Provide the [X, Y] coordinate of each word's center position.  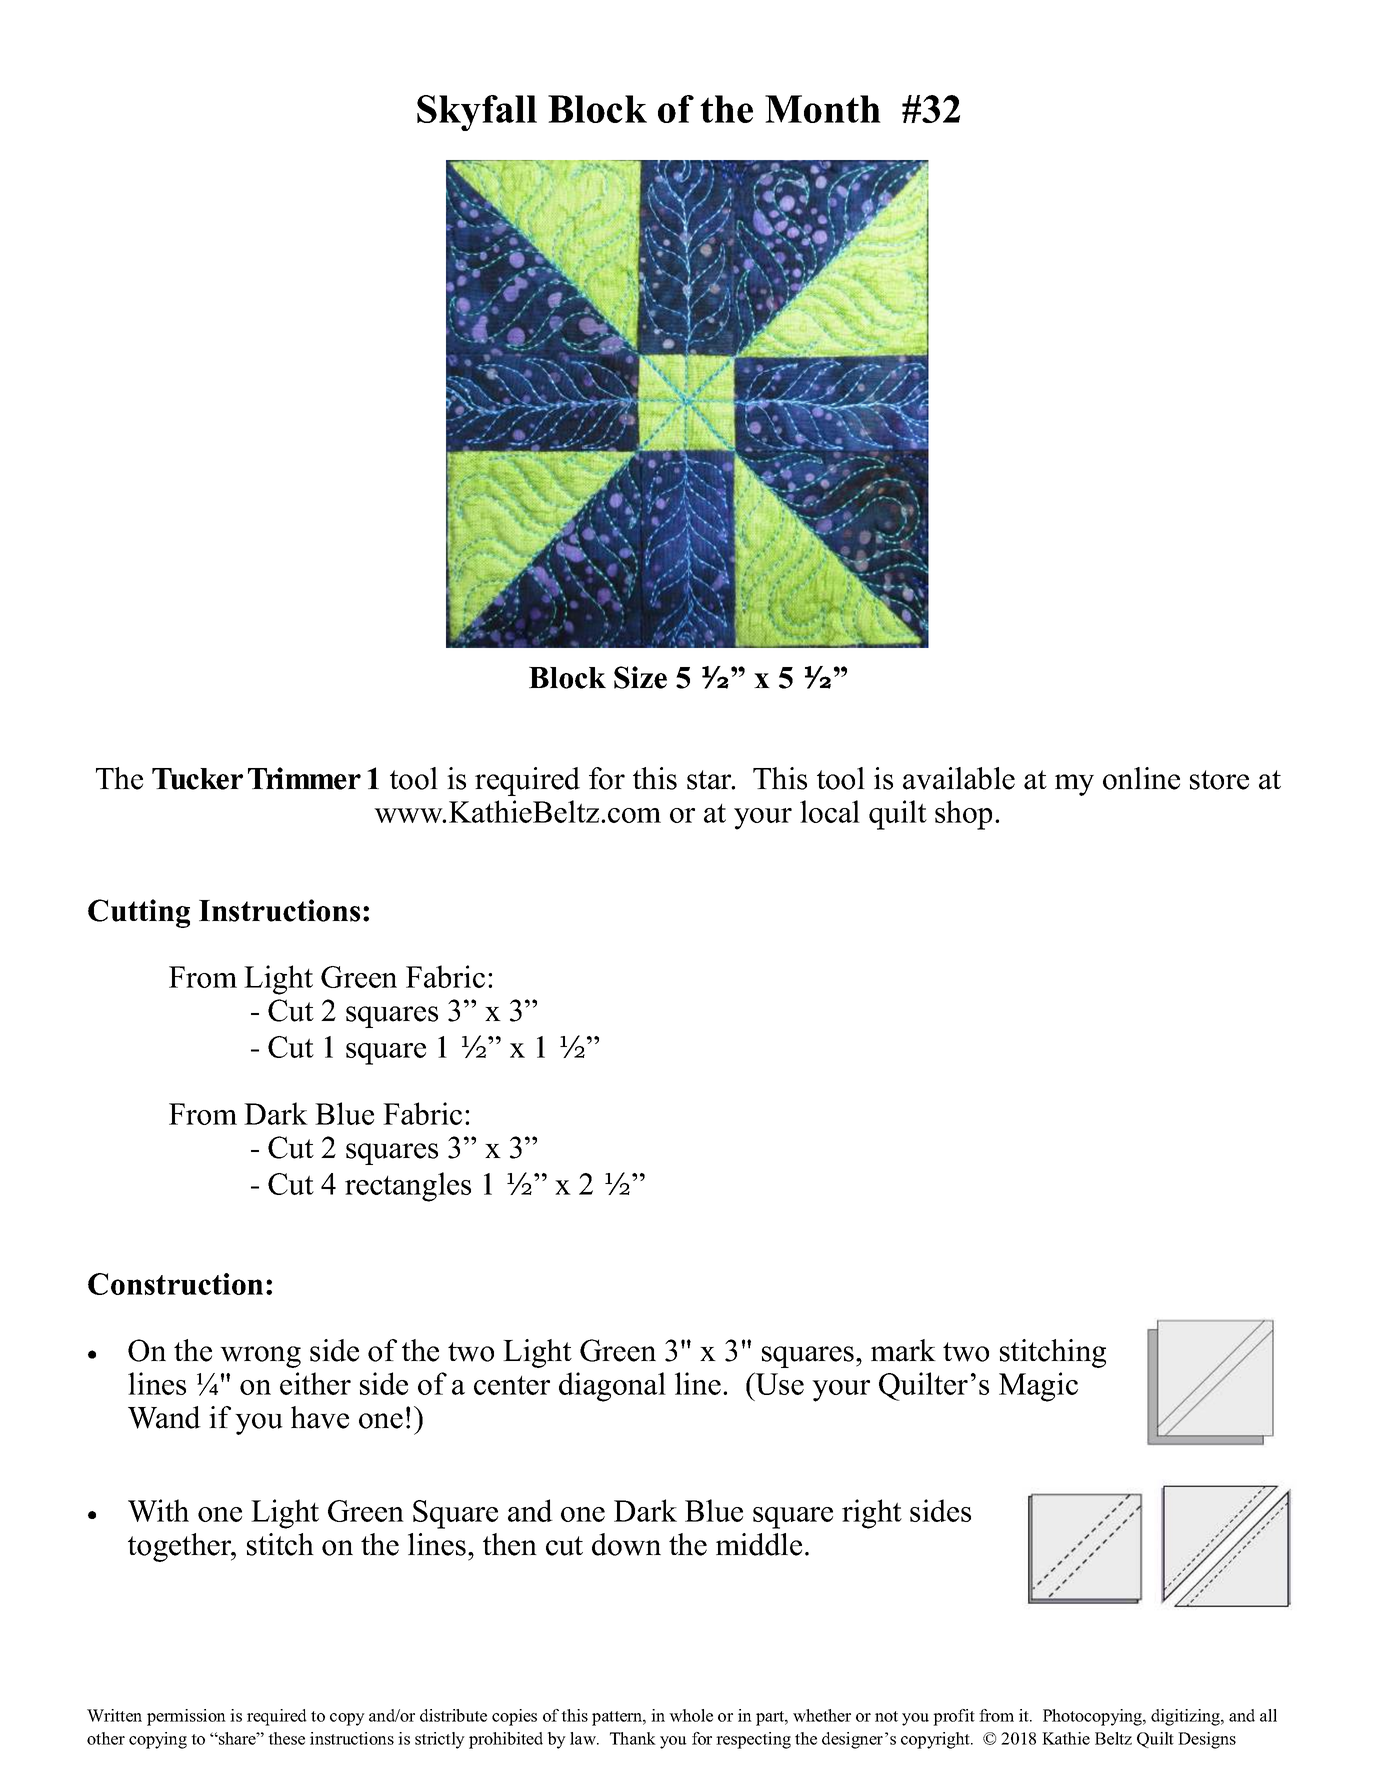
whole [691, 1715]
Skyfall [477, 113]
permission [186, 1717]
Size [640, 677]
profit [954, 1717]
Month [823, 109]
